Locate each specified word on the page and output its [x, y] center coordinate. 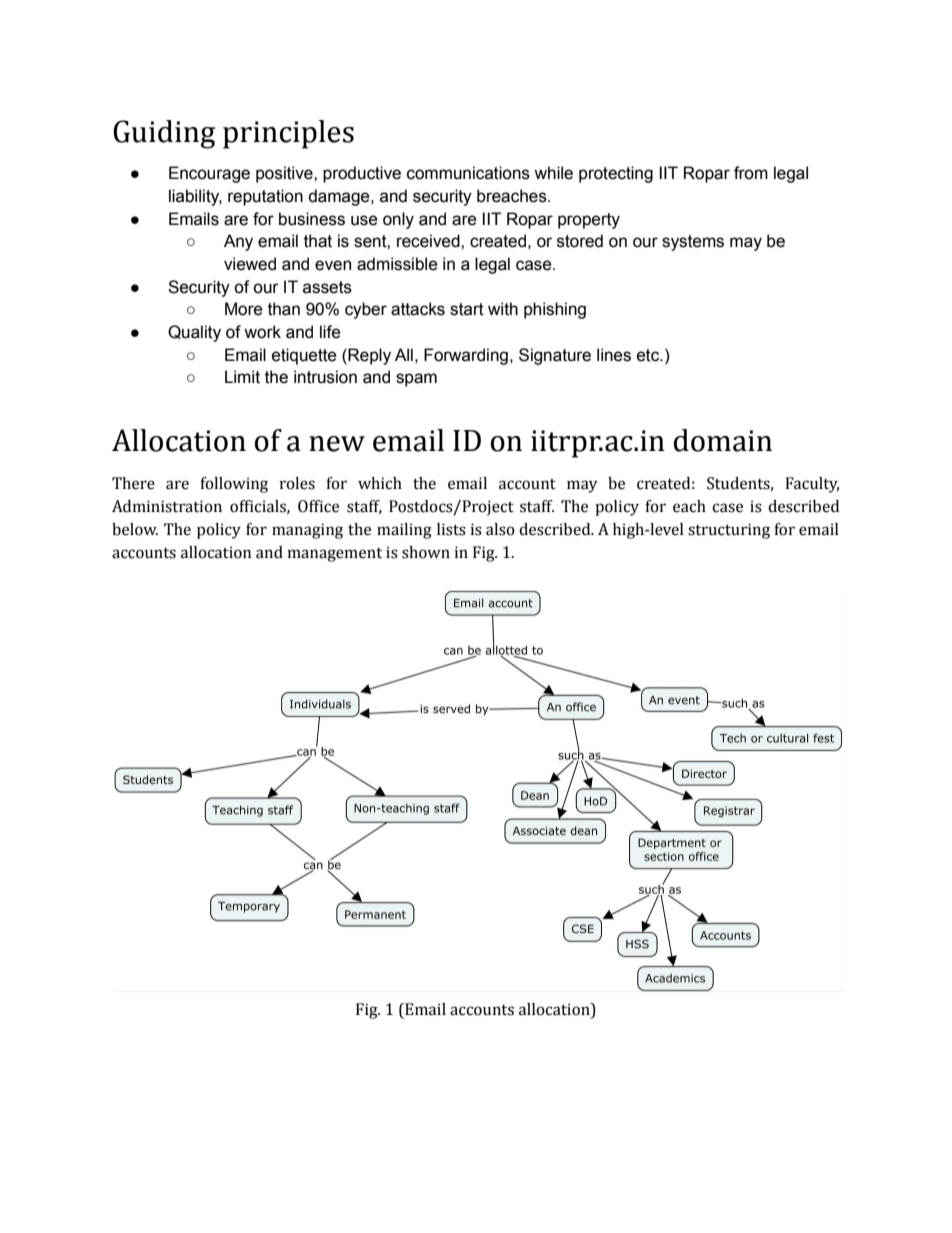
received [429, 241]
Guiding [164, 134]
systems [693, 243]
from [751, 173]
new [337, 444]
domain [723, 440]
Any [238, 242]
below [135, 529]
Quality [194, 333]
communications [468, 173]
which [380, 483]
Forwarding [466, 356]
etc [649, 355]
